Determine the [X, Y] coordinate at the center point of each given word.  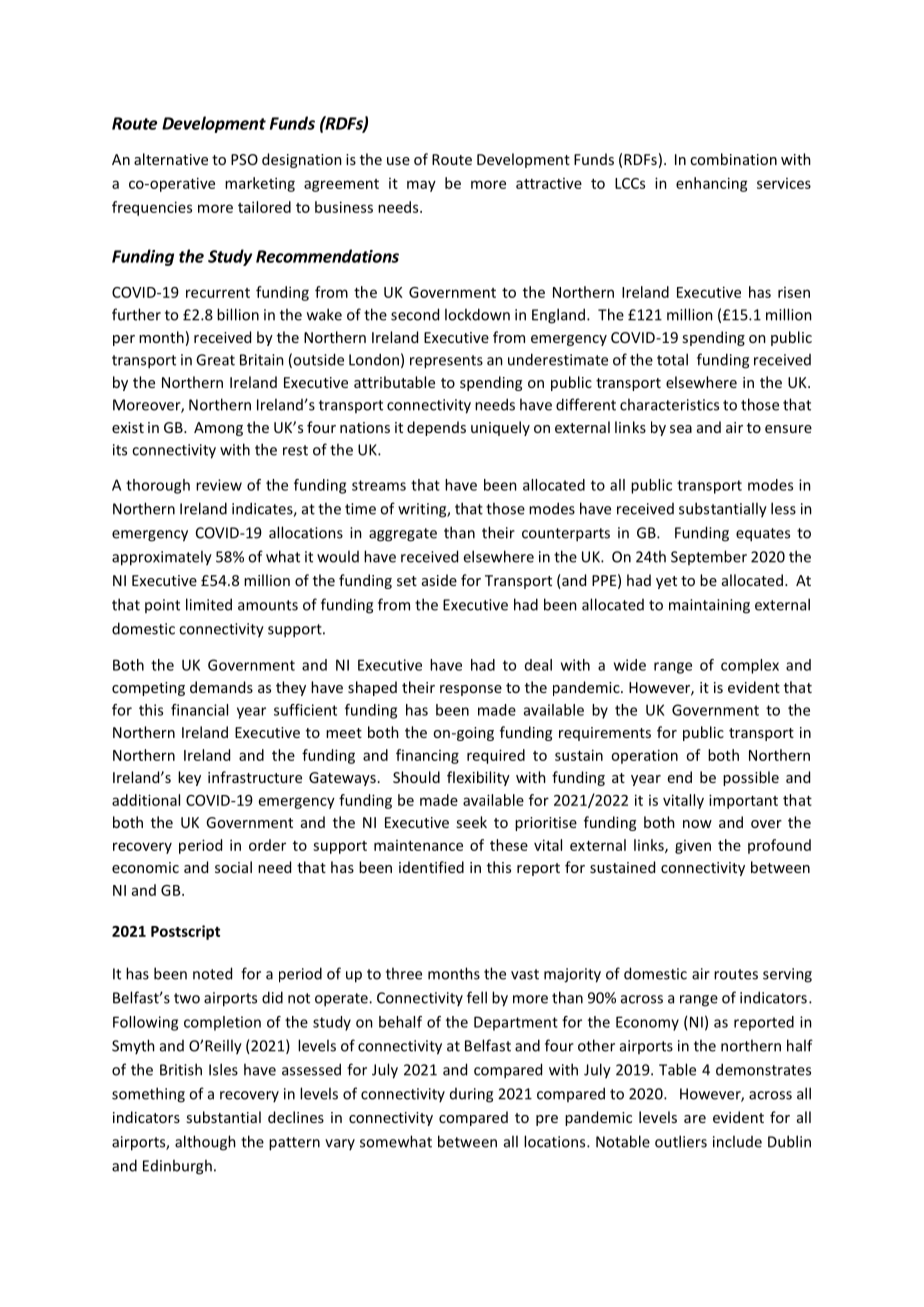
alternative [171, 159]
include [737, 1141]
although [205, 1143]
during [471, 1095]
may [421, 186]
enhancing [712, 184]
